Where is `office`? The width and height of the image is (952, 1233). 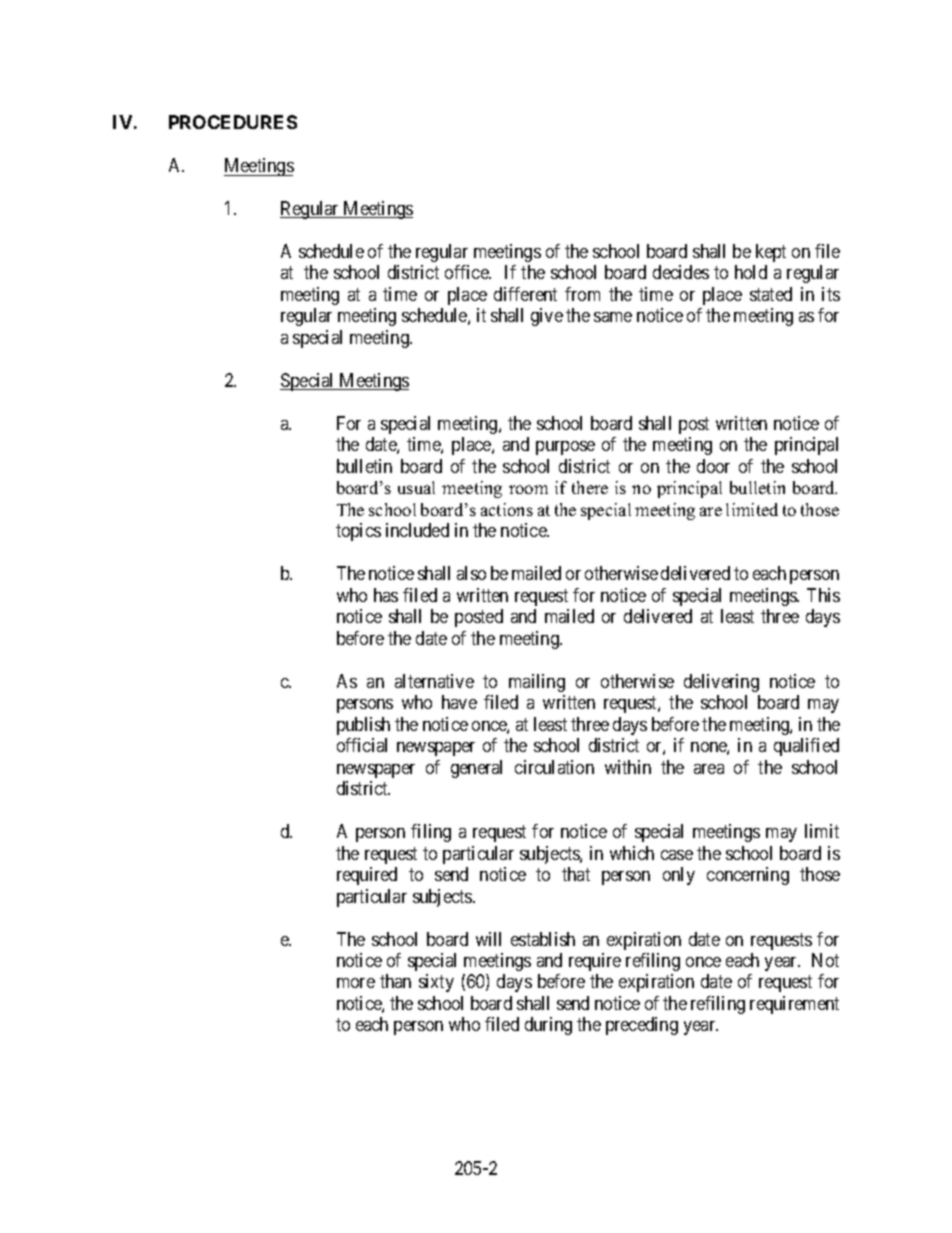
office is located at coordinates (467, 272).
